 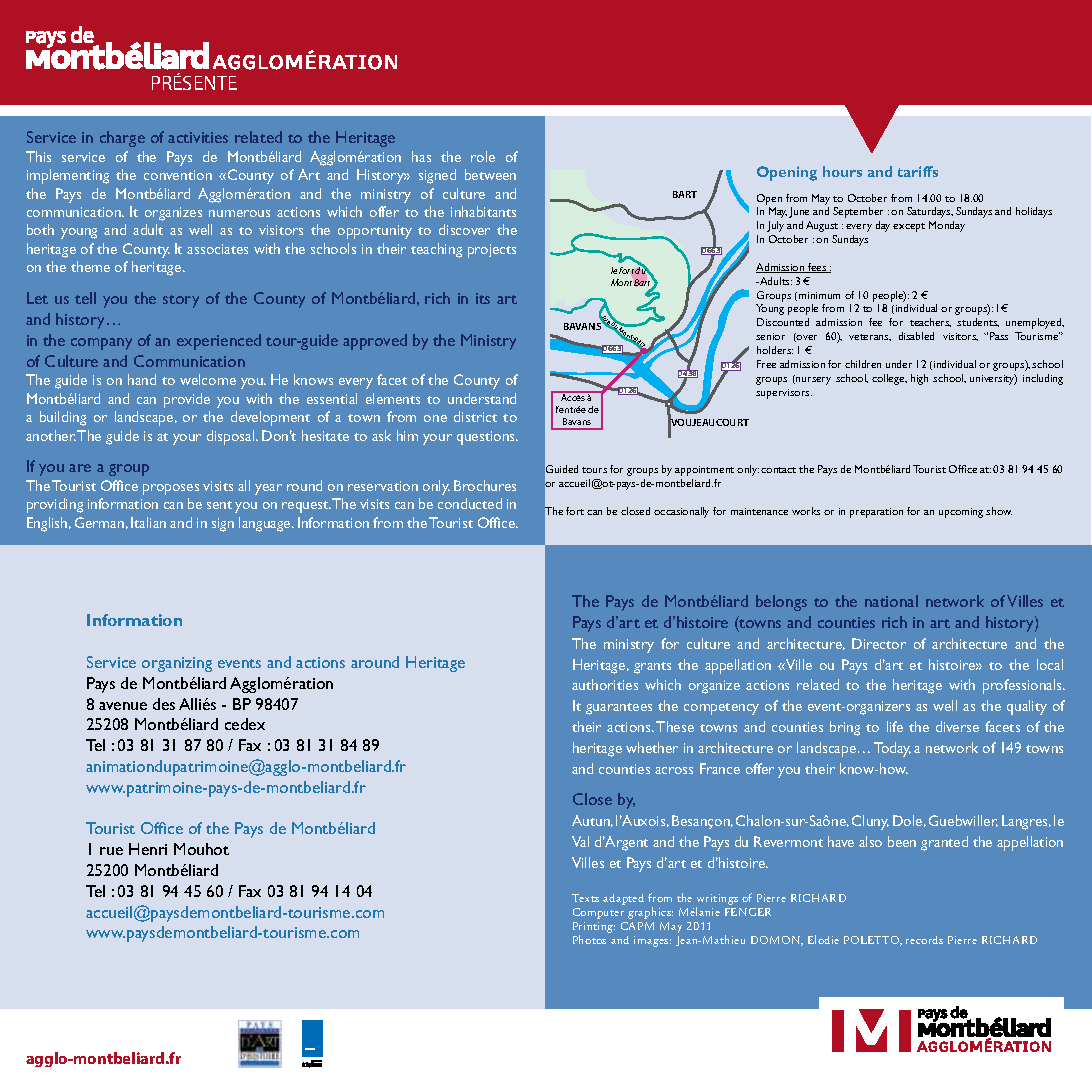 I want to click on role, so click(x=483, y=156).
